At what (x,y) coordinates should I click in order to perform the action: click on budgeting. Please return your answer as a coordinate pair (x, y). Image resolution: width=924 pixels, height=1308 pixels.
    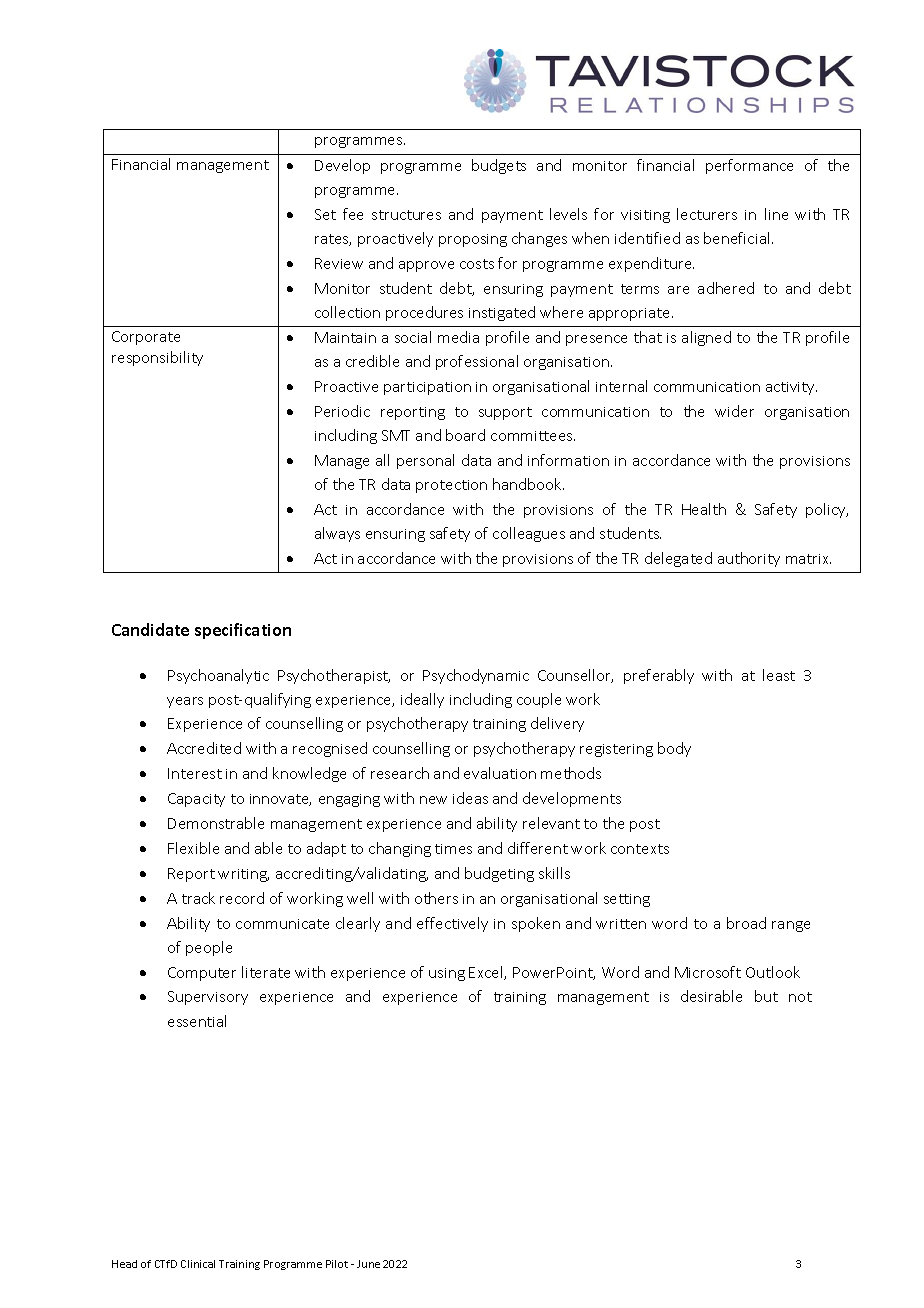
    Looking at the image, I should click on (499, 874).
